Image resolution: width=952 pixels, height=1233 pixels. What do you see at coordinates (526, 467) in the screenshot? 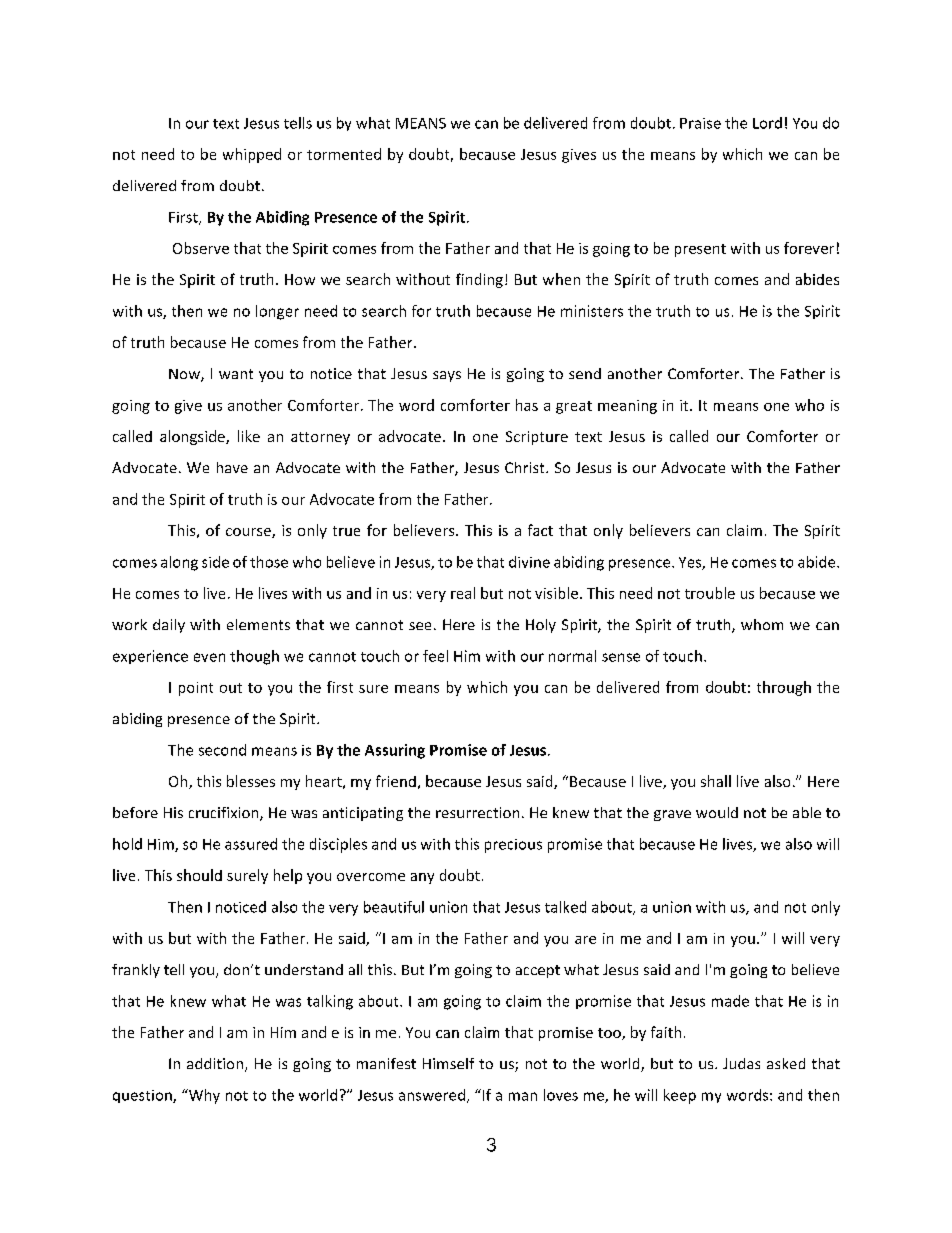
I see `Christ` at bounding box center [526, 467].
